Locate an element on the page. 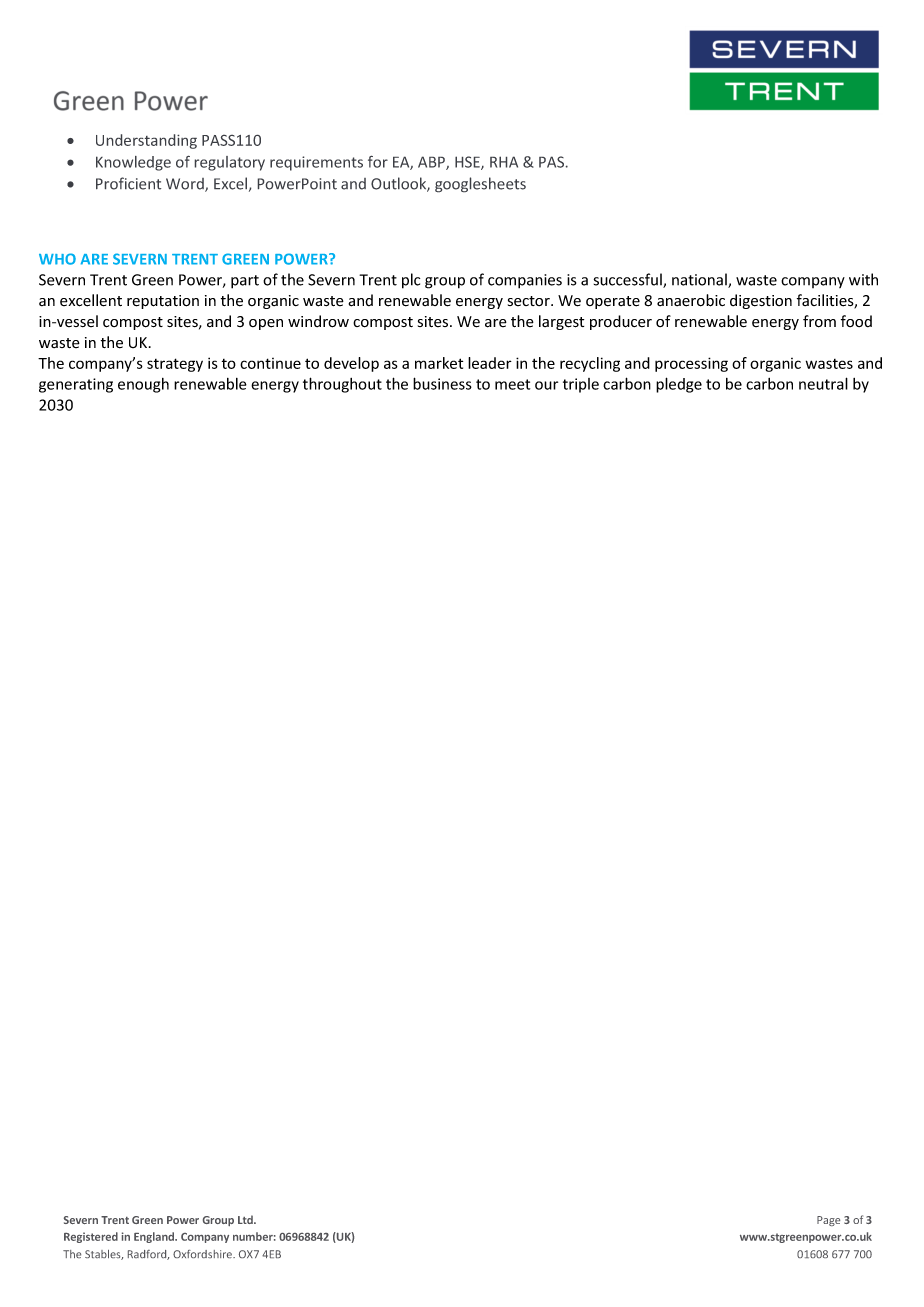 This document has width=924, height=1307. Page is located at coordinates (828, 1221).
